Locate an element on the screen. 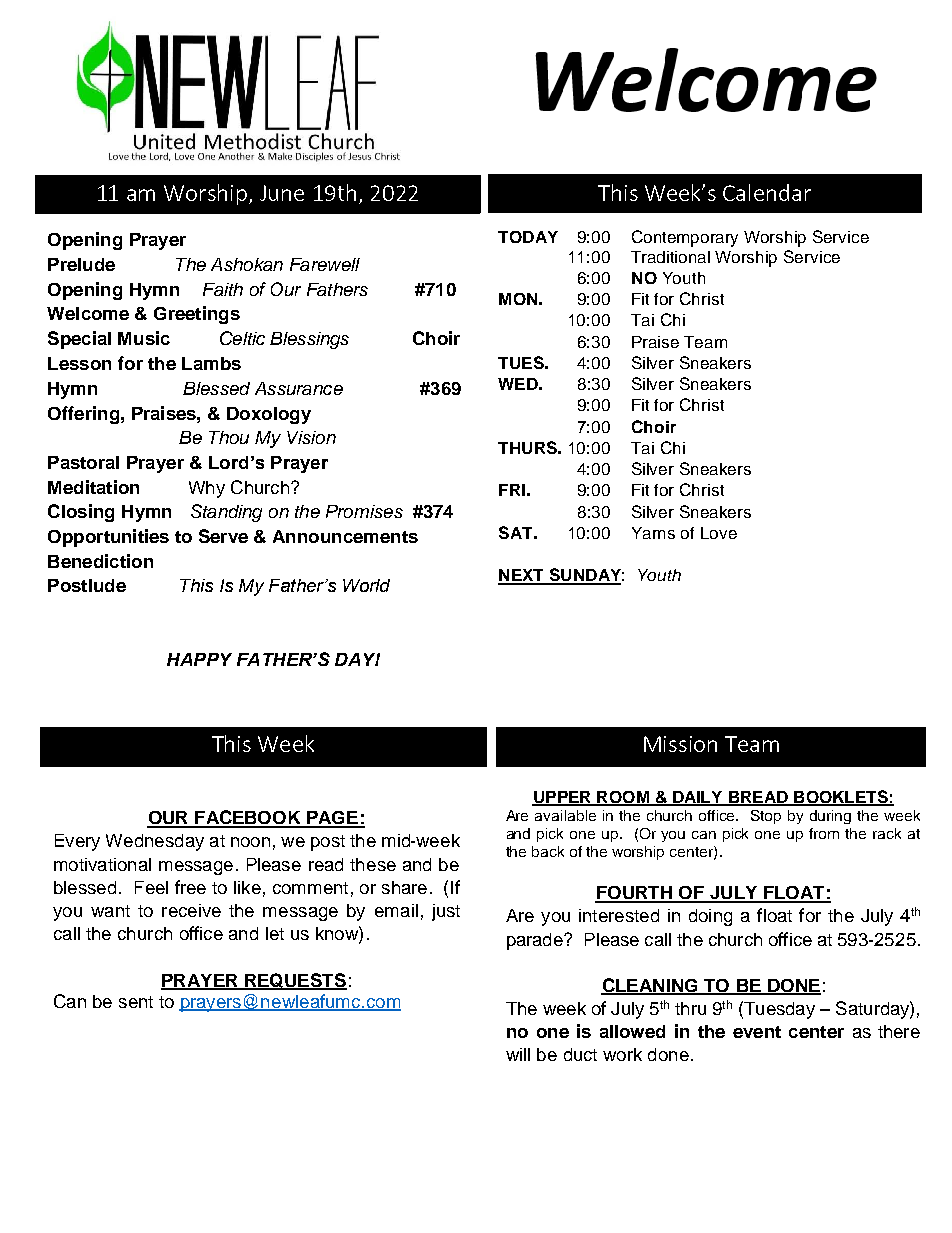  HAPPY is located at coordinates (199, 659).
